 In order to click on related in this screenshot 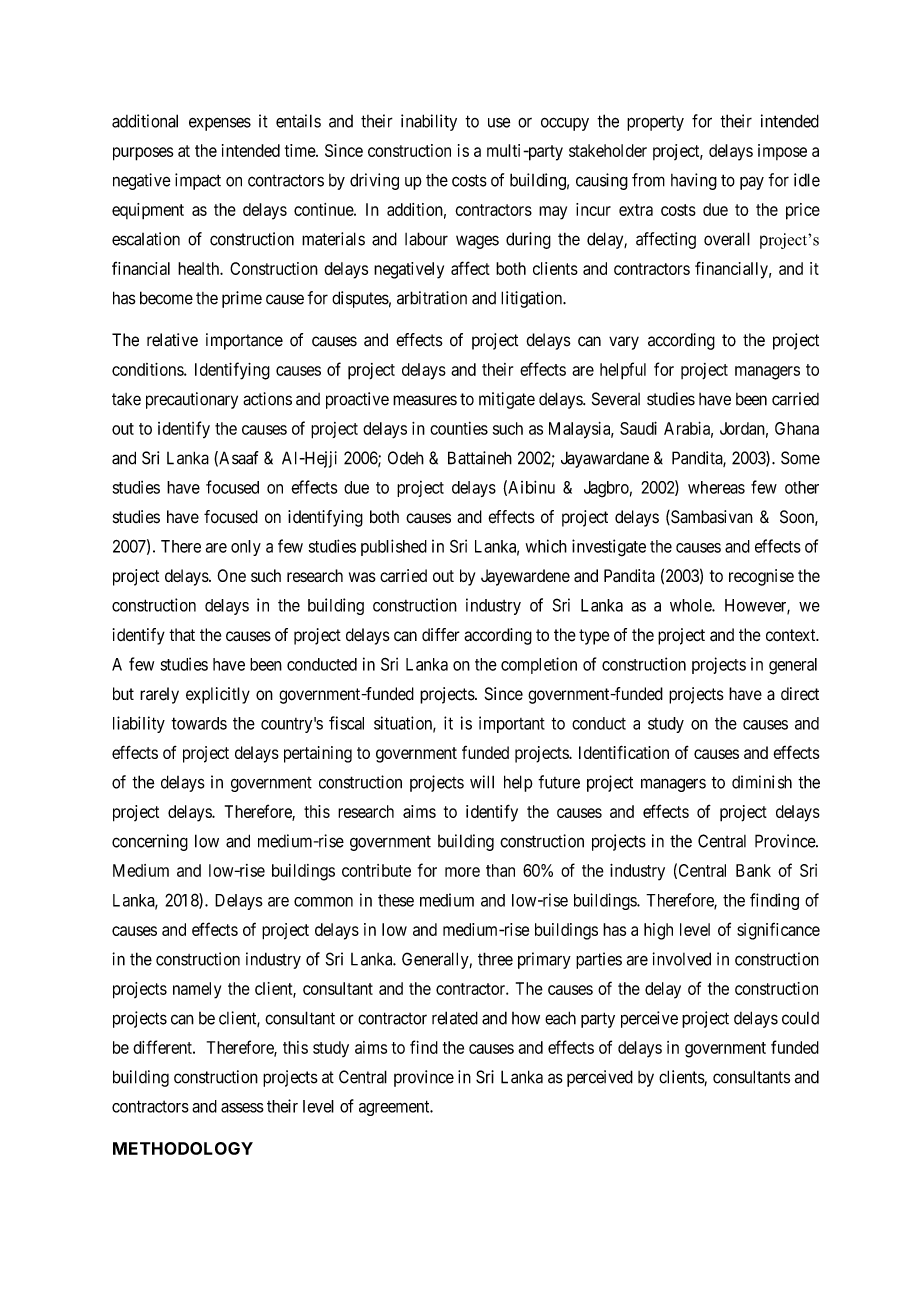, I will do `click(455, 1018)`.
